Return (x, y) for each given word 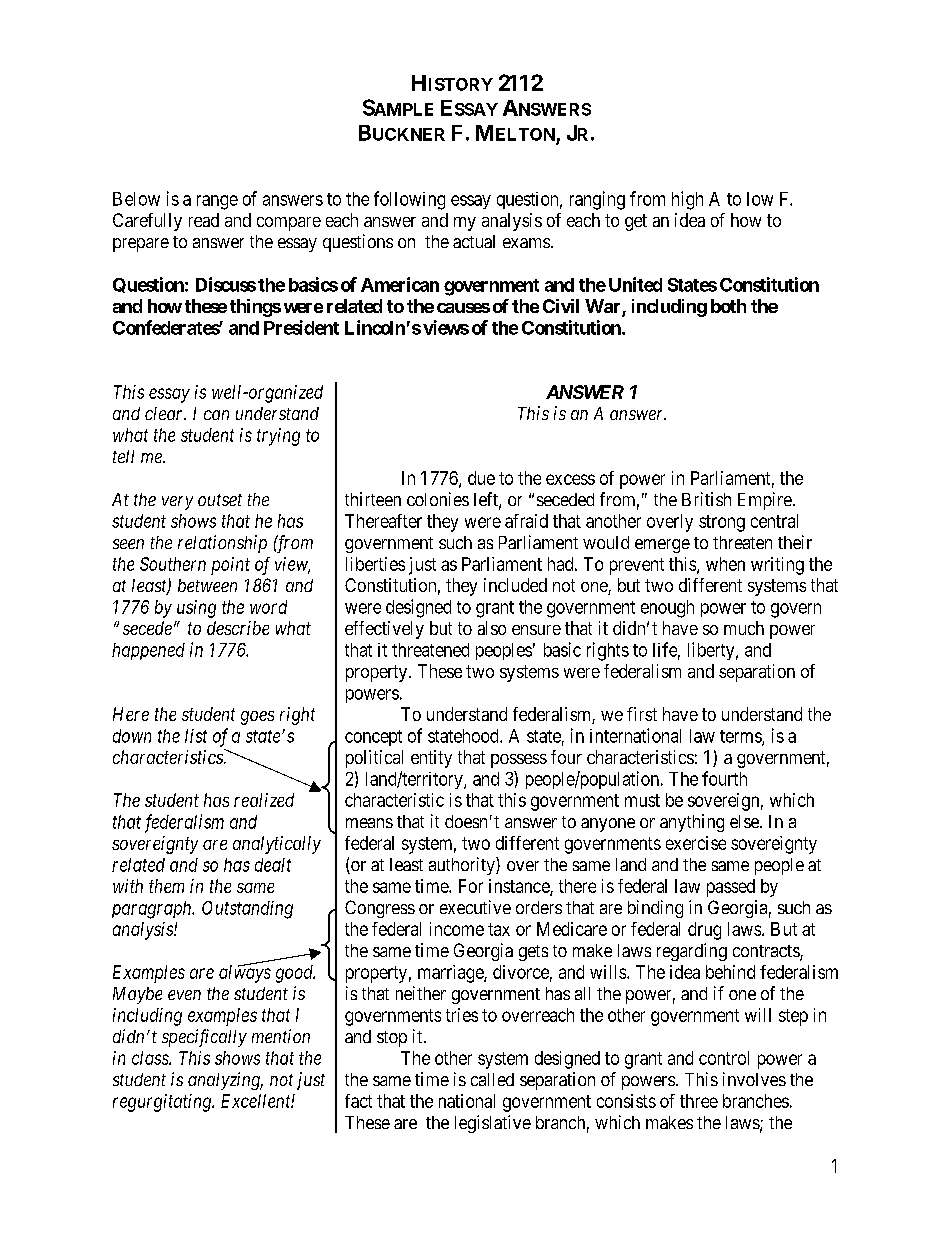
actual (474, 241)
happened (148, 651)
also (492, 628)
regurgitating (163, 1103)
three (699, 1101)
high (687, 200)
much (744, 628)
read (204, 220)
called (492, 1079)
